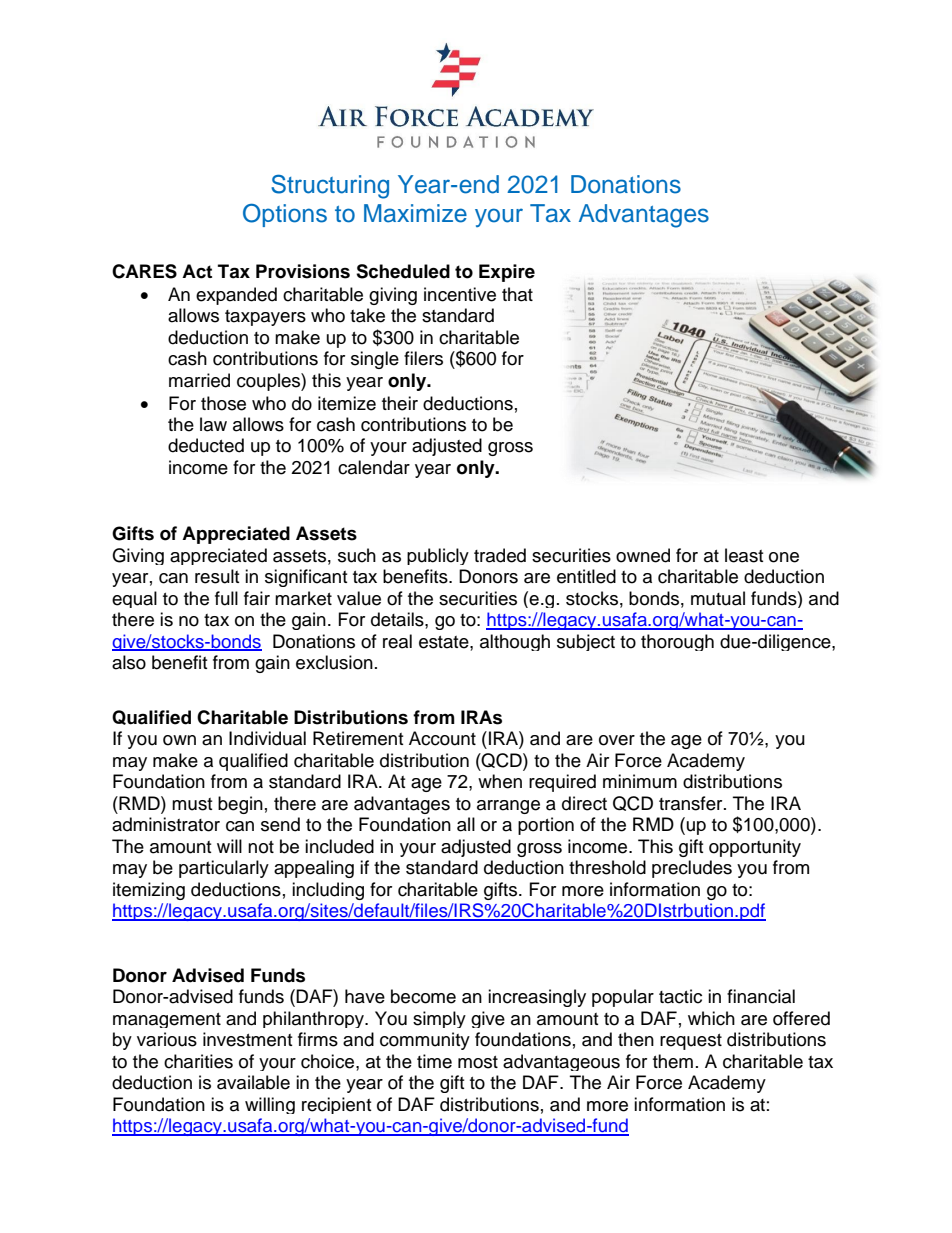  I want to click on them, so click(673, 1061).
